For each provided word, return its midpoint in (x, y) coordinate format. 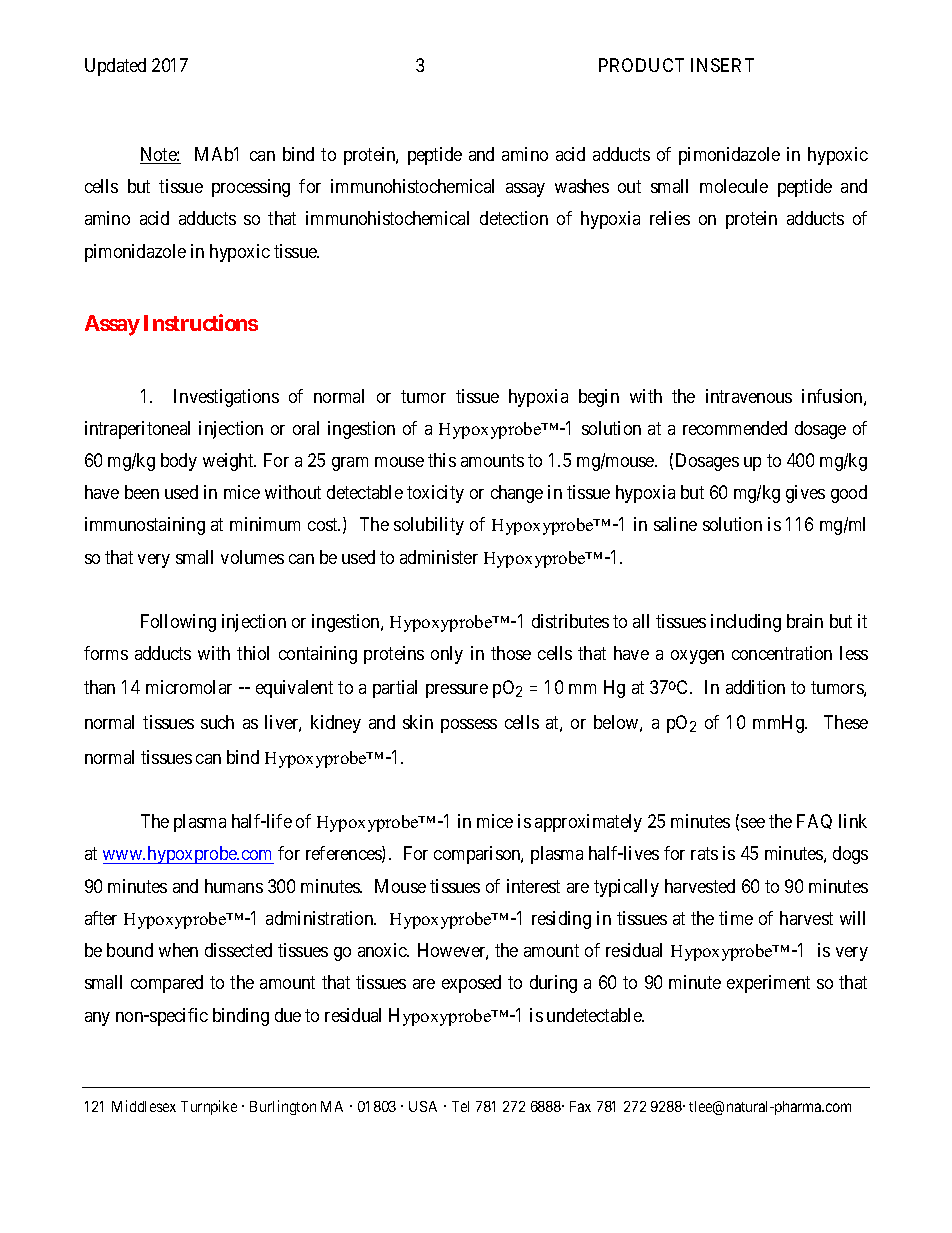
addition (755, 687)
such (217, 722)
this (442, 460)
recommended (735, 428)
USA (423, 1106)
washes (582, 186)
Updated (115, 67)
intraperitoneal (137, 430)
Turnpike (209, 1107)
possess (469, 726)
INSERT (722, 65)
